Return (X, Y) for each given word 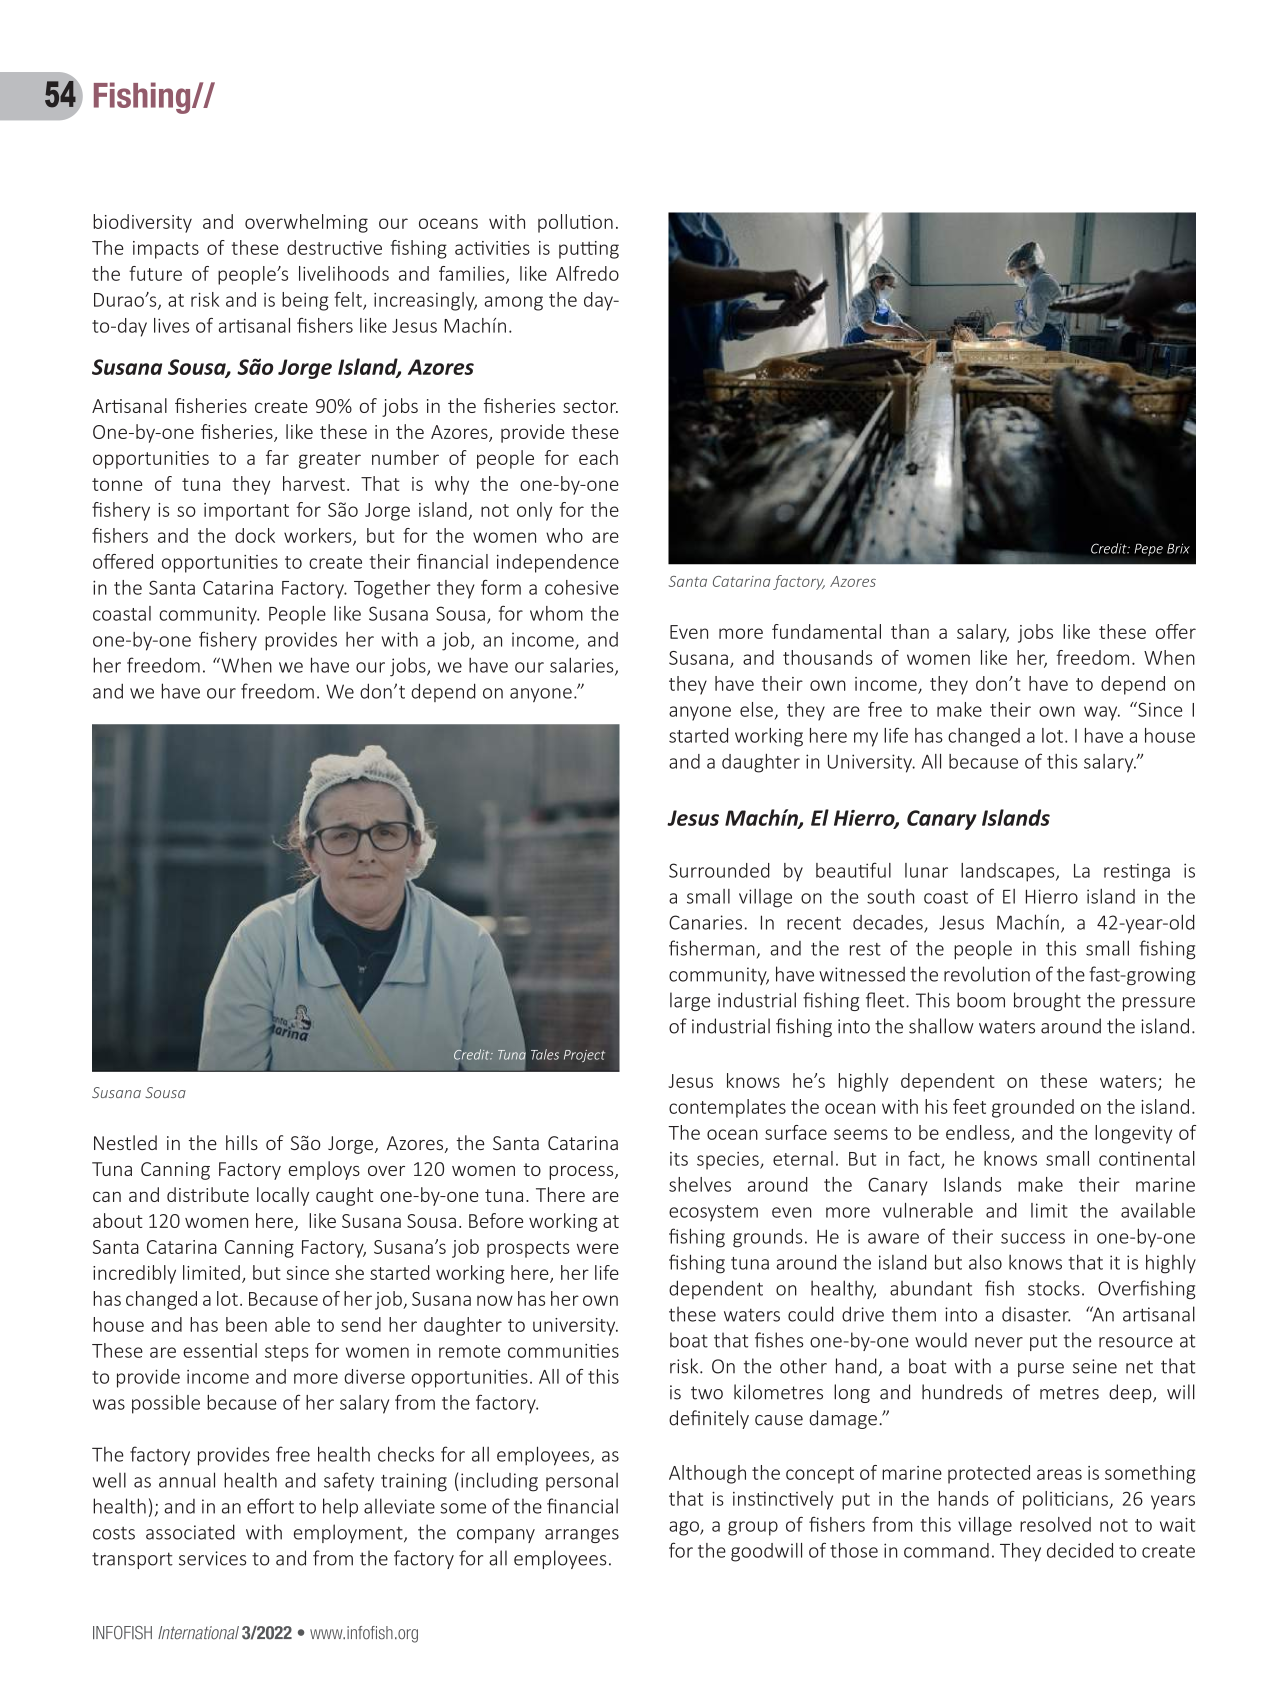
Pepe (1148, 550)
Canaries (705, 922)
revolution (987, 974)
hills (242, 1142)
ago (685, 1528)
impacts (166, 250)
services (212, 1558)
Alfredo (587, 273)
